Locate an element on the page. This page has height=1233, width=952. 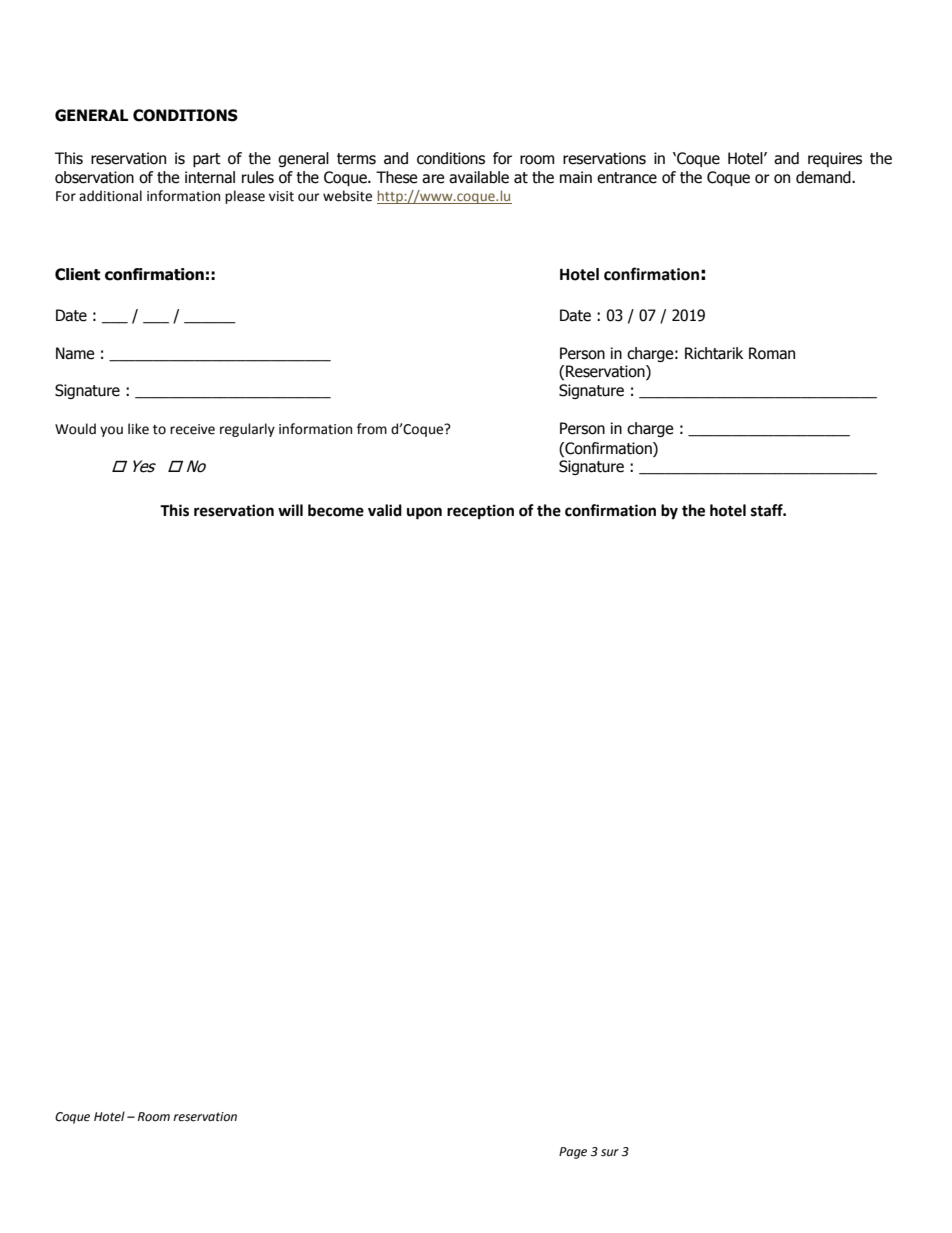
reception is located at coordinates (480, 512).
